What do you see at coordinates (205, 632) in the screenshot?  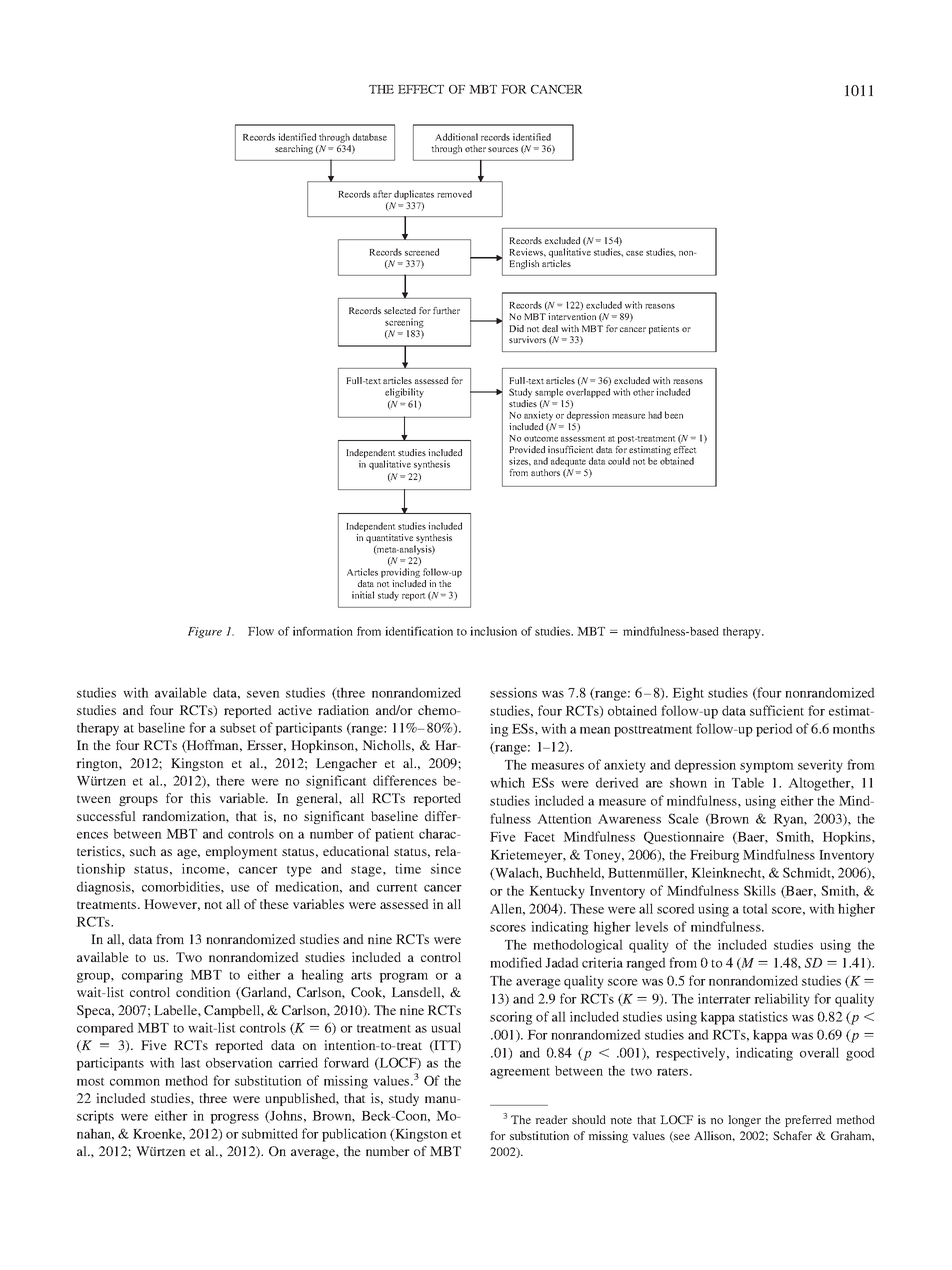 I see `Figure` at bounding box center [205, 632].
